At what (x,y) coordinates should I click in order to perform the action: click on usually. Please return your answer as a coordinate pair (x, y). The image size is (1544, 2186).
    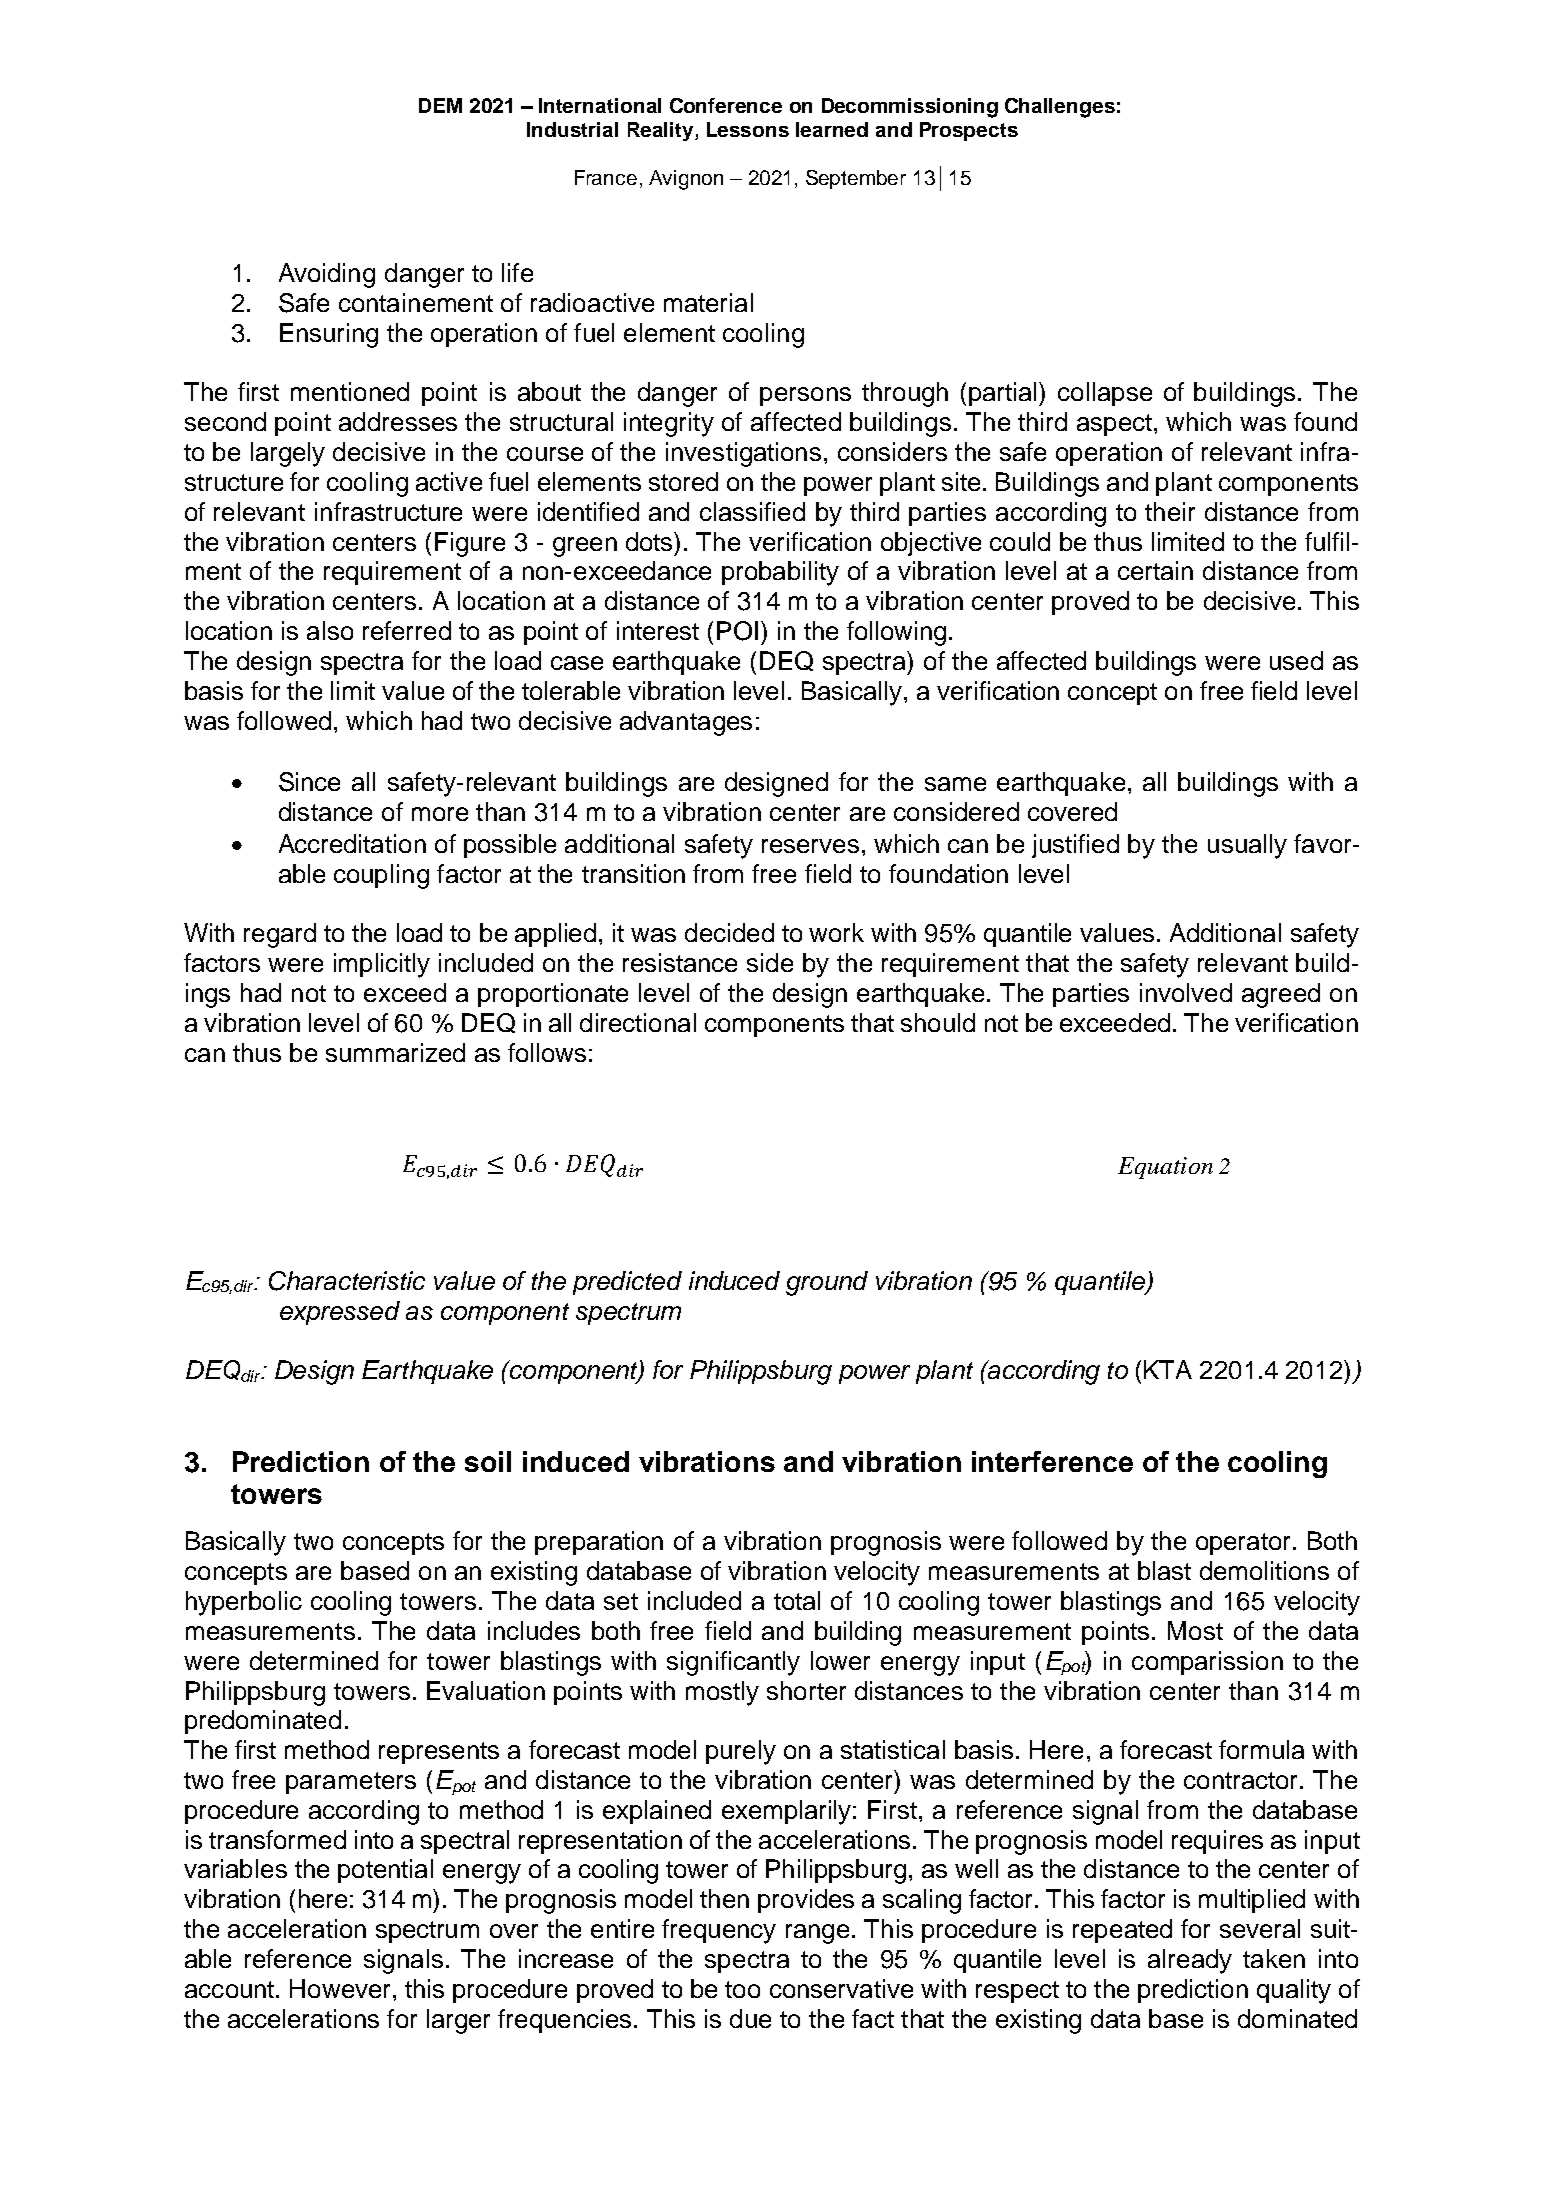
    Looking at the image, I should click on (1247, 846).
